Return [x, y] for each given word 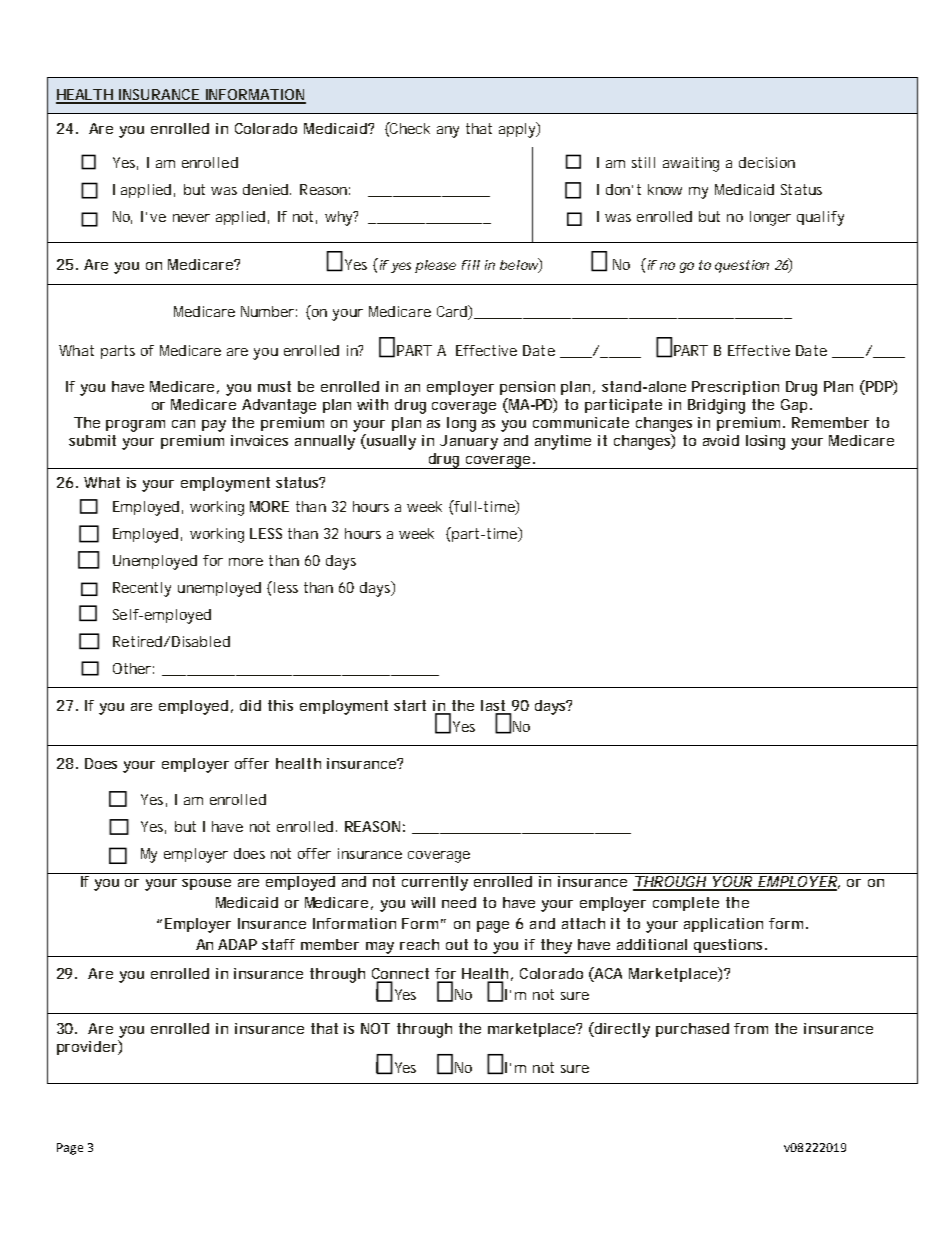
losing [765, 442]
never [191, 218]
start [410, 705]
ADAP [237, 944]
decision [767, 162]
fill [471, 265]
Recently [142, 589]
